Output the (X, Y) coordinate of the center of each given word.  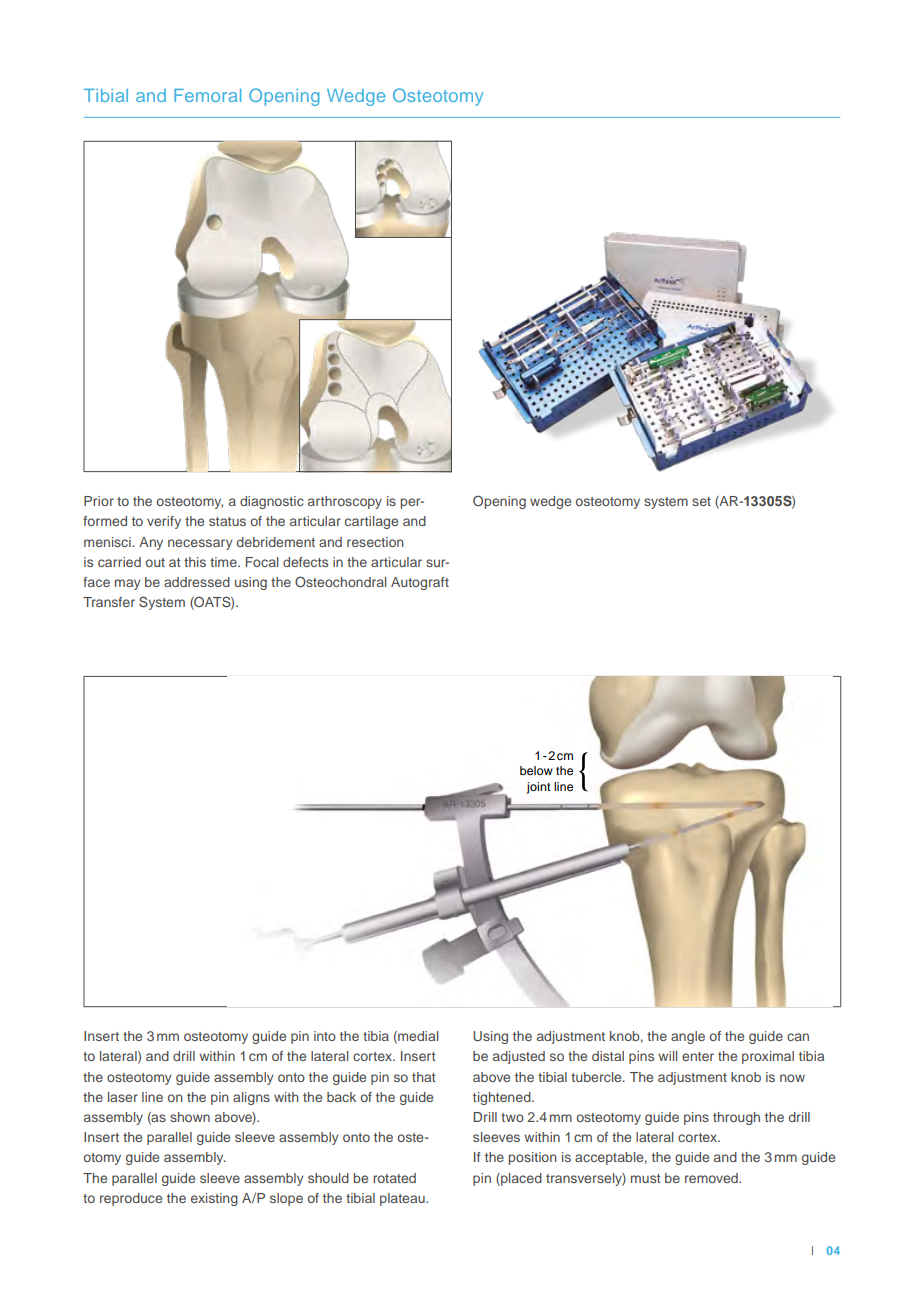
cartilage (371, 522)
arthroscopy (345, 502)
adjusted (519, 1057)
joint (539, 788)
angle (688, 1037)
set (701, 501)
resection (375, 542)
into (325, 1036)
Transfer (109, 602)
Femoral (207, 95)
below (536, 770)
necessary (200, 544)
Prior (99, 501)
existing (214, 1199)
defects (305, 562)
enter (698, 1056)
